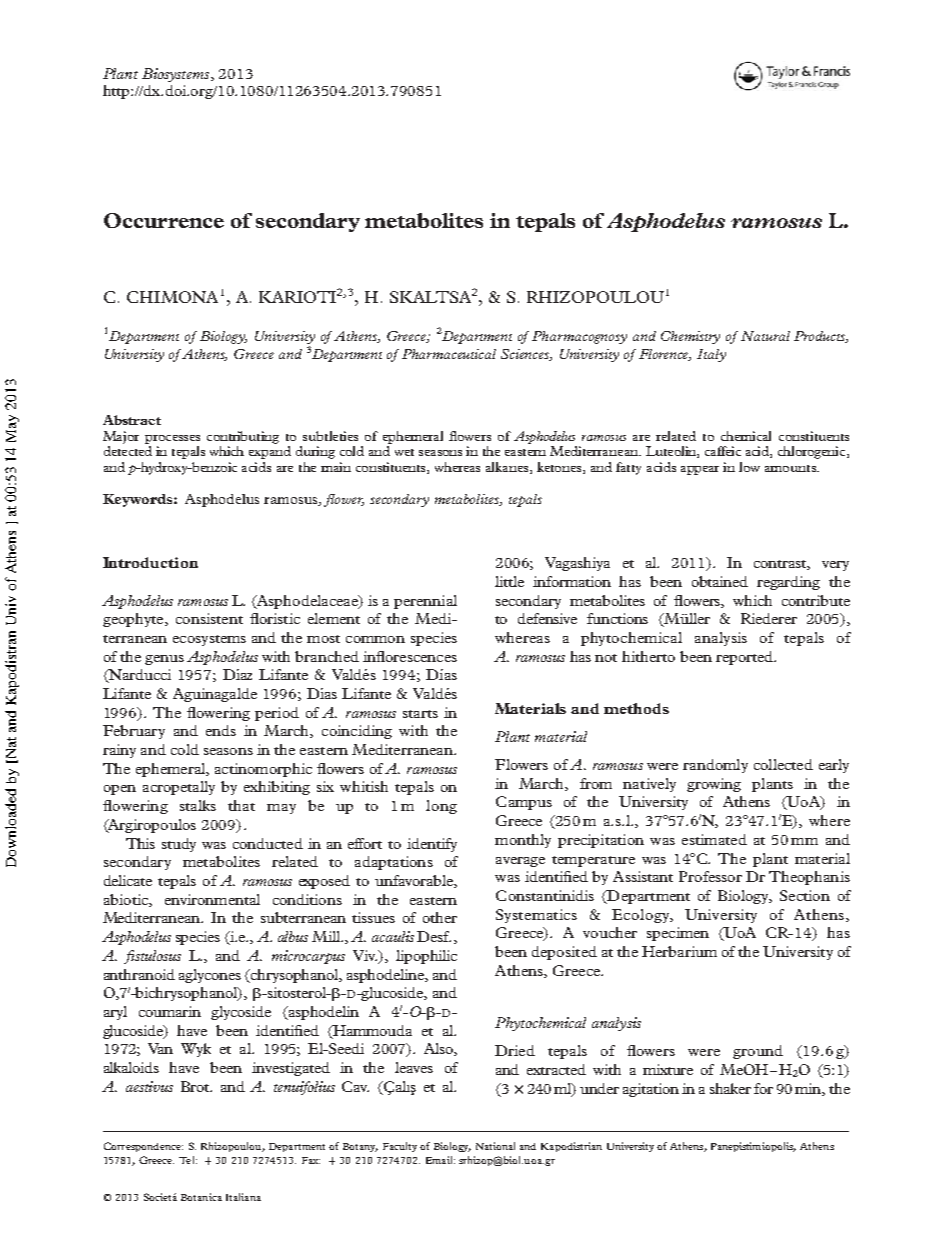 The image size is (952, 1242). Describe the element at coordinates (449, 354) in the screenshot. I see `Pharmaceutical` at that location.
